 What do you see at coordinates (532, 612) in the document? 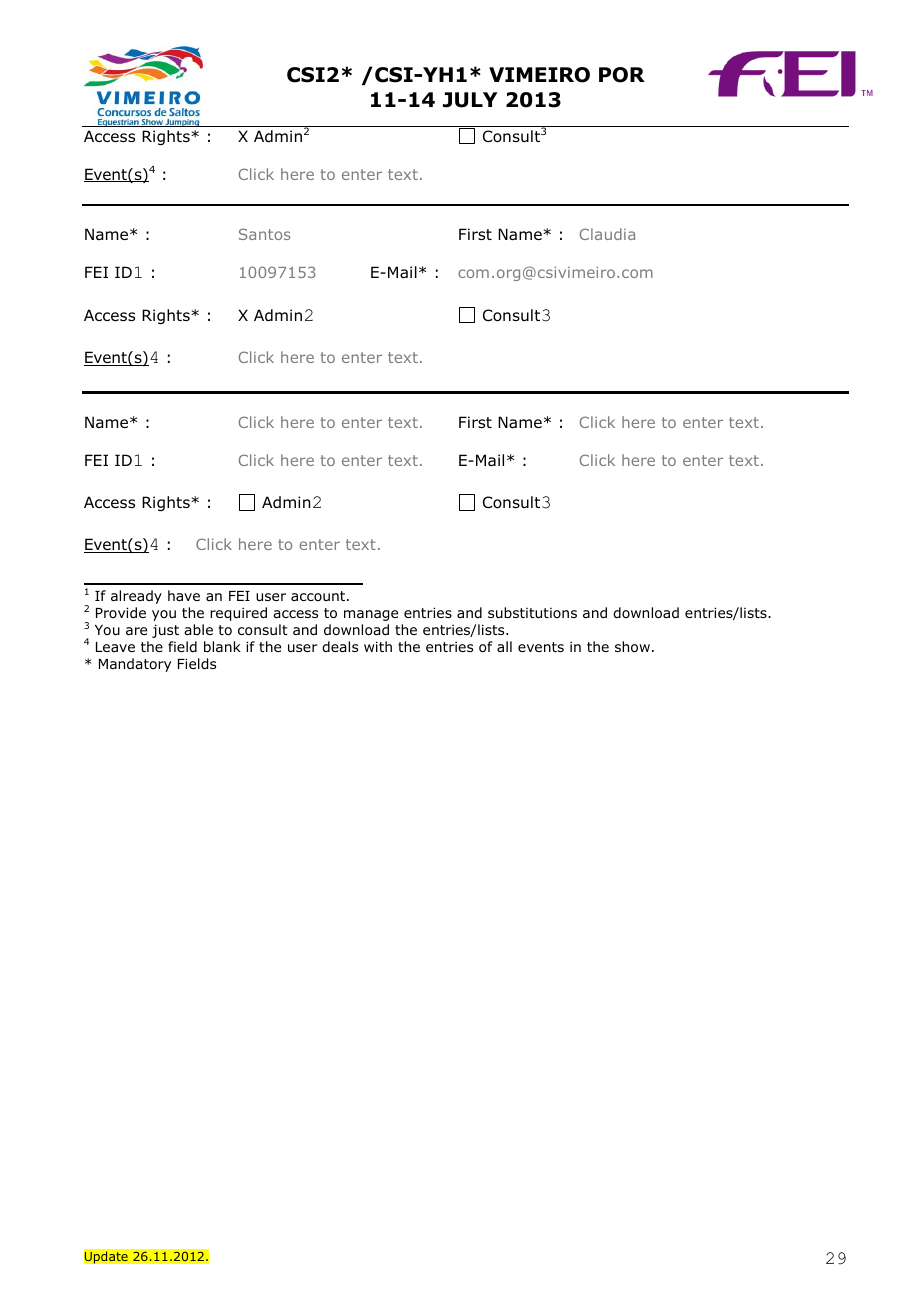
I see `substitutions` at bounding box center [532, 612].
